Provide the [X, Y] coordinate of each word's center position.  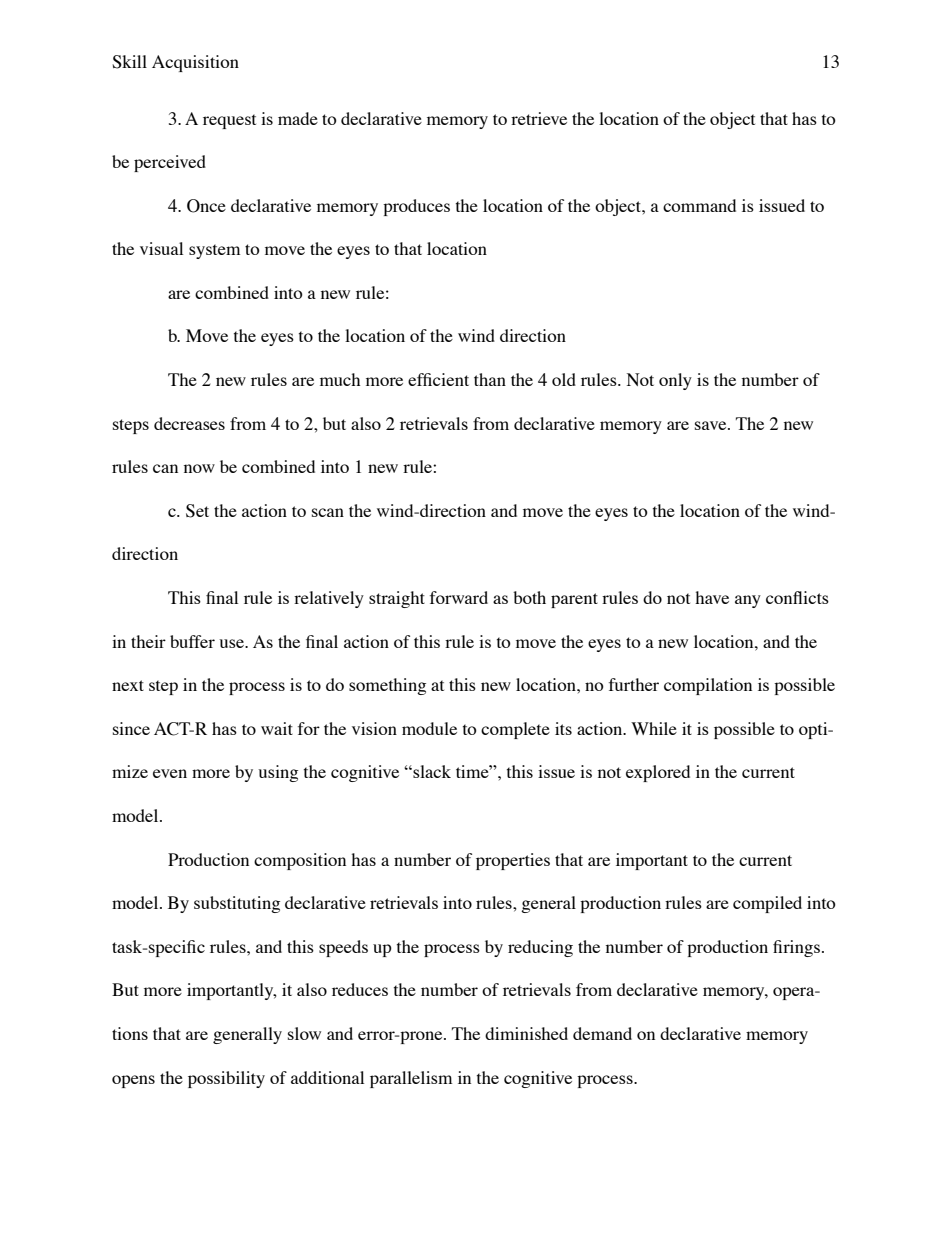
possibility [226, 1079]
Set [197, 511]
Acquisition [195, 63]
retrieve [539, 118]
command [699, 205]
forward [459, 597]
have [712, 597]
